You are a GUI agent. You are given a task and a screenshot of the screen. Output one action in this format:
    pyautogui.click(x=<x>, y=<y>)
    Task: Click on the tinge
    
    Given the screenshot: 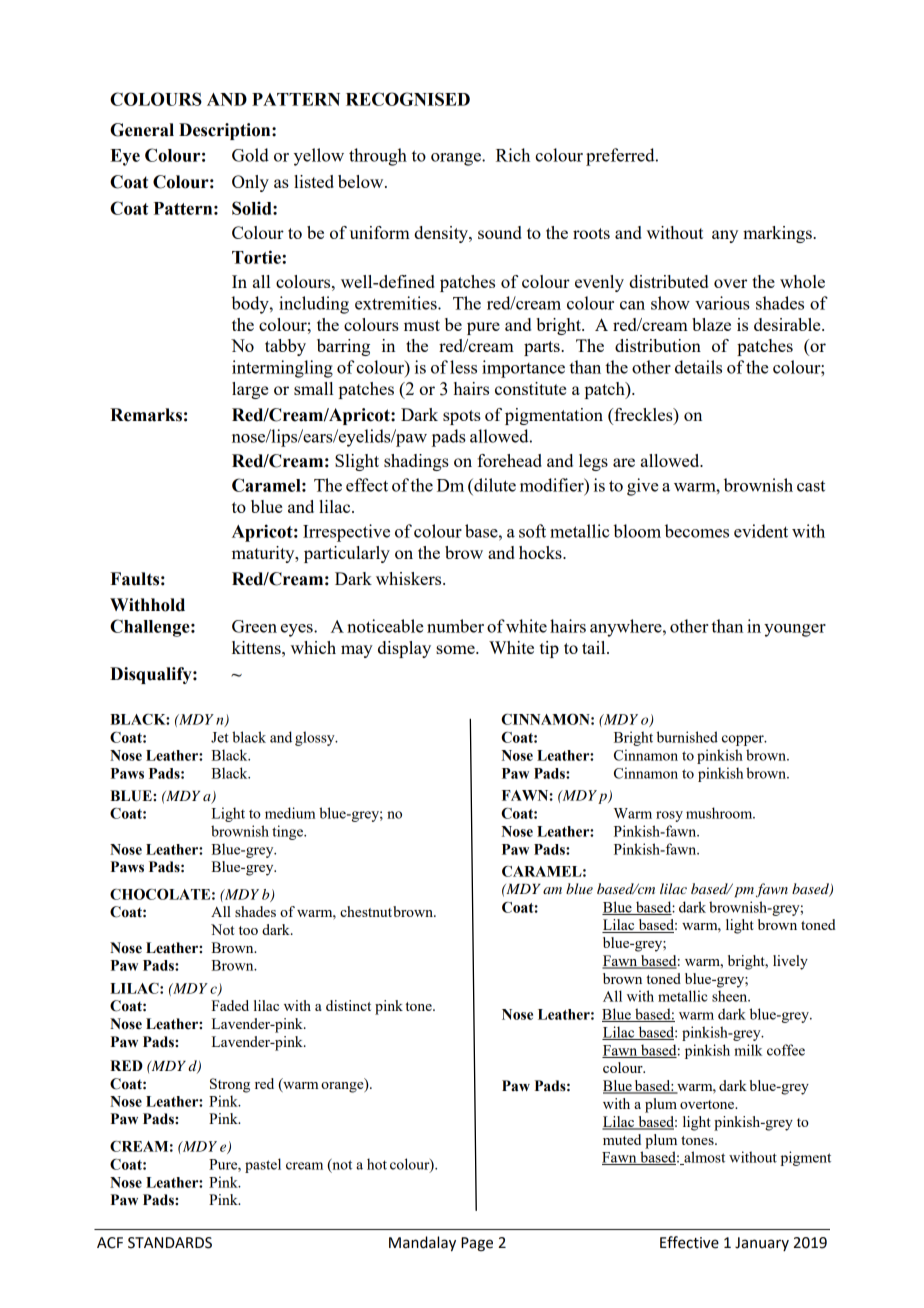 What is the action you would take?
    pyautogui.click(x=288, y=832)
